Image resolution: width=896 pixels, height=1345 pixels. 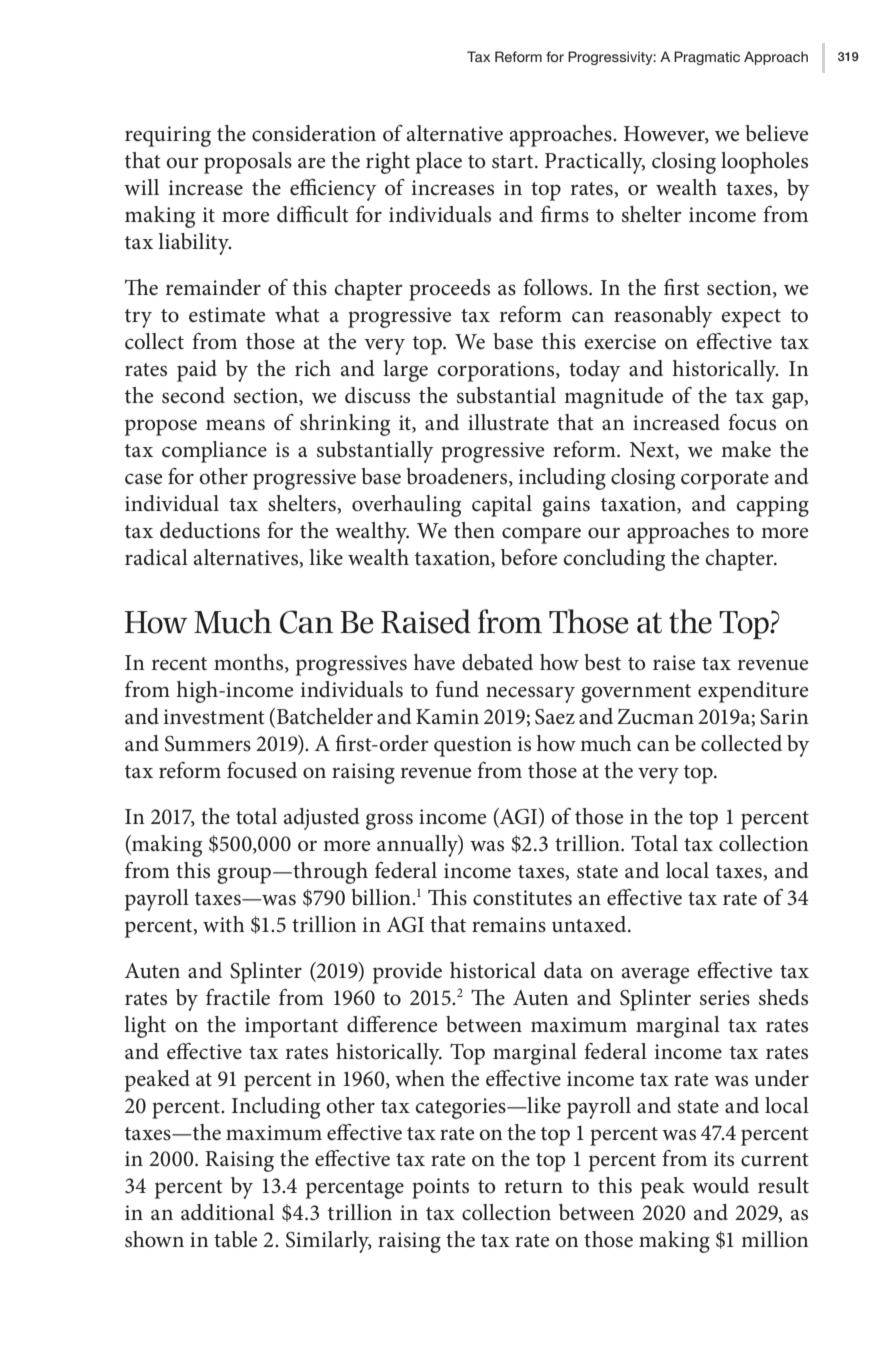 What do you see at coordinates (168, 136) in the document?
I see `requiring` at bounding box center [168, 136].
